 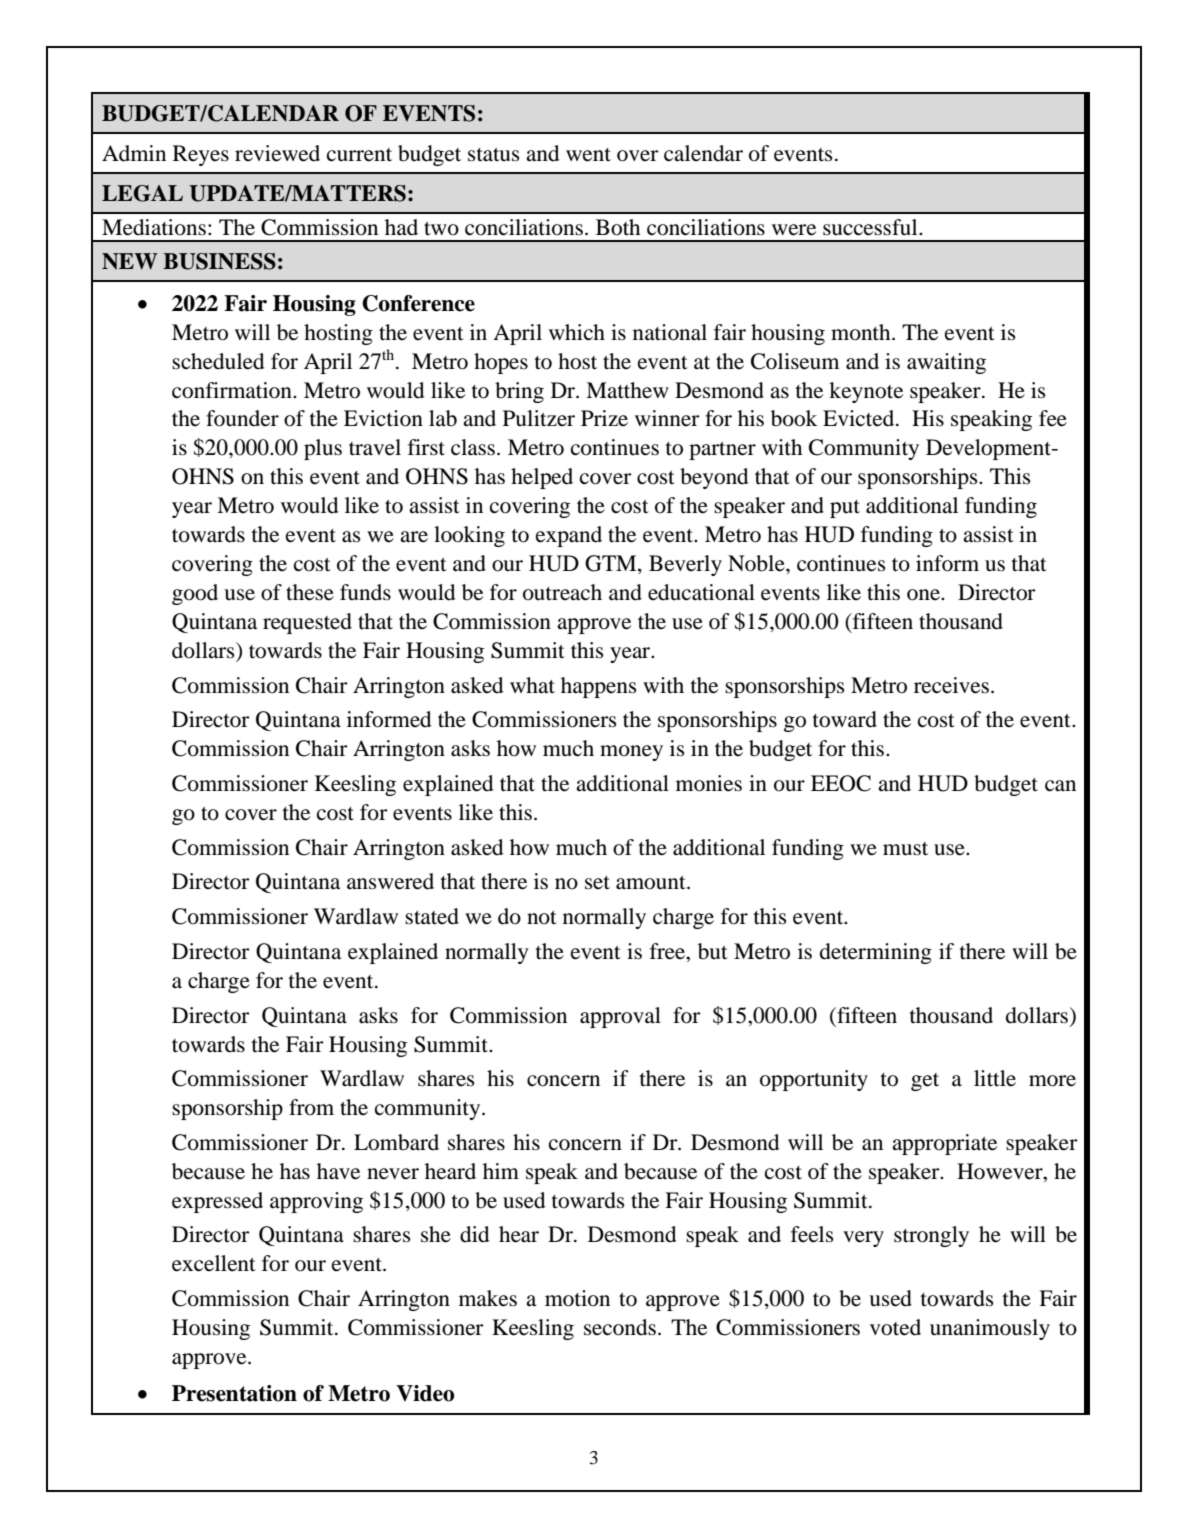 I want to click on put, so click(x=845, y=509).
